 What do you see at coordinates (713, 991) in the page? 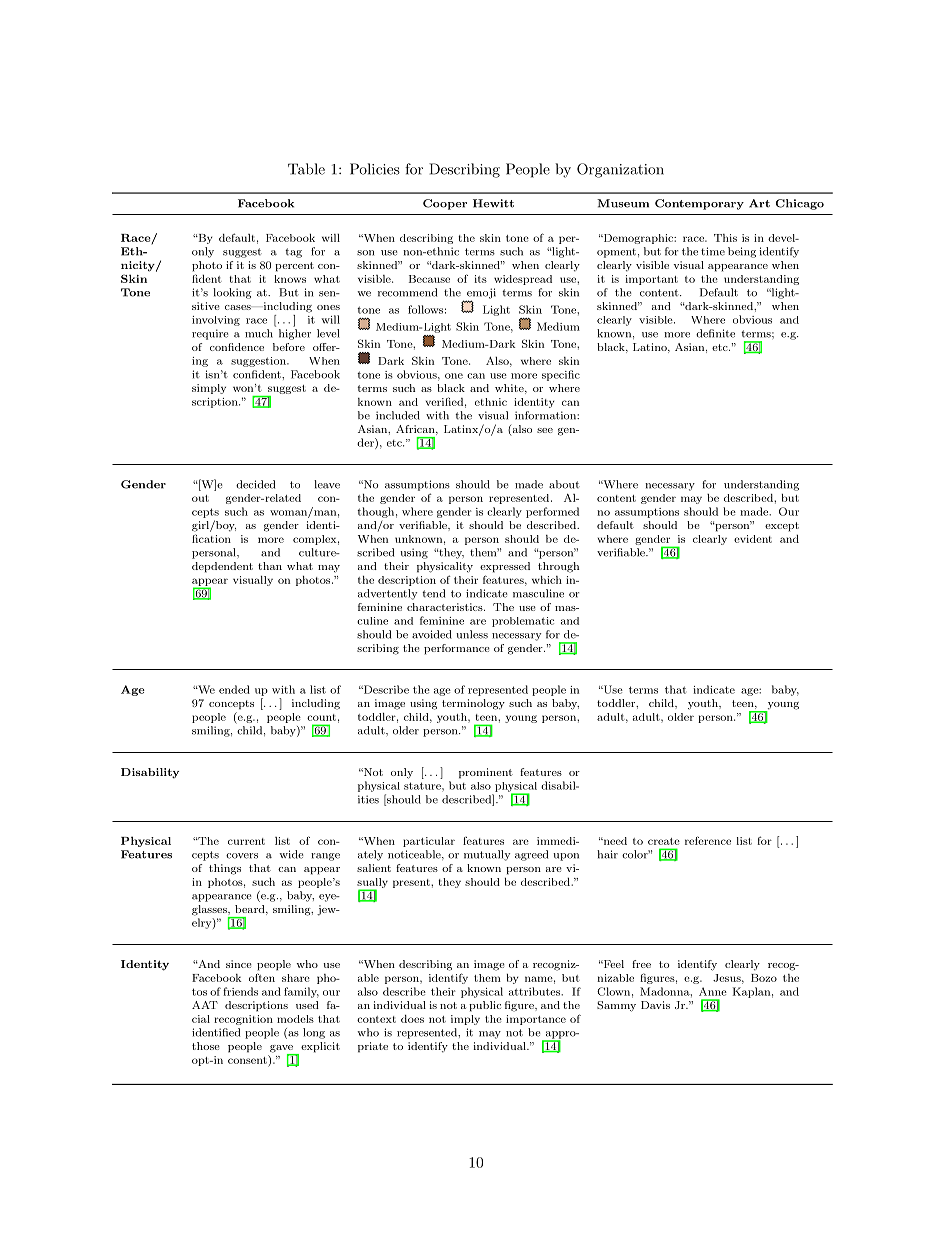
I see `Anne` at bounding box center [713, 991].
